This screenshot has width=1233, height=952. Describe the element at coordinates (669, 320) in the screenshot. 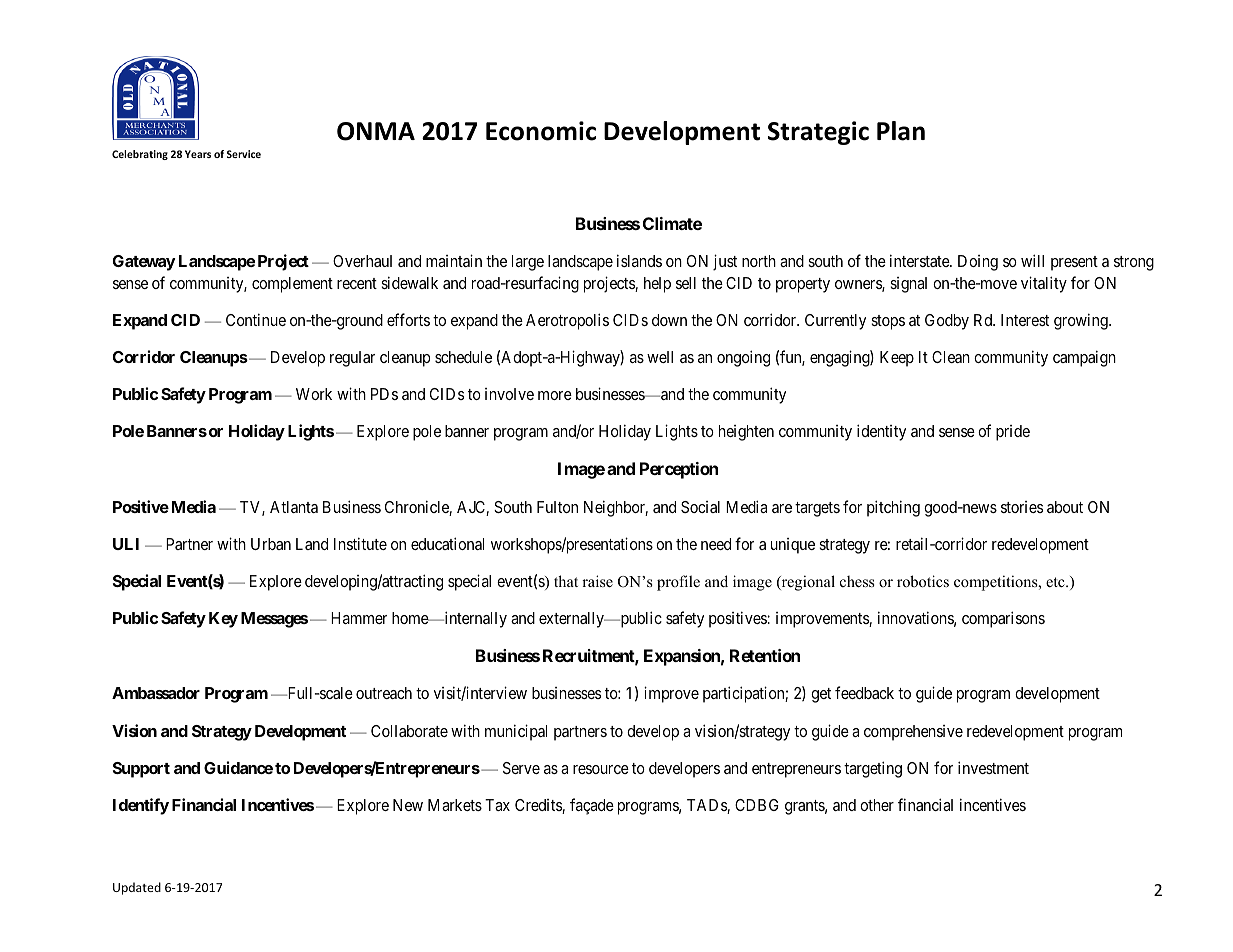

I see `down` at that location.
